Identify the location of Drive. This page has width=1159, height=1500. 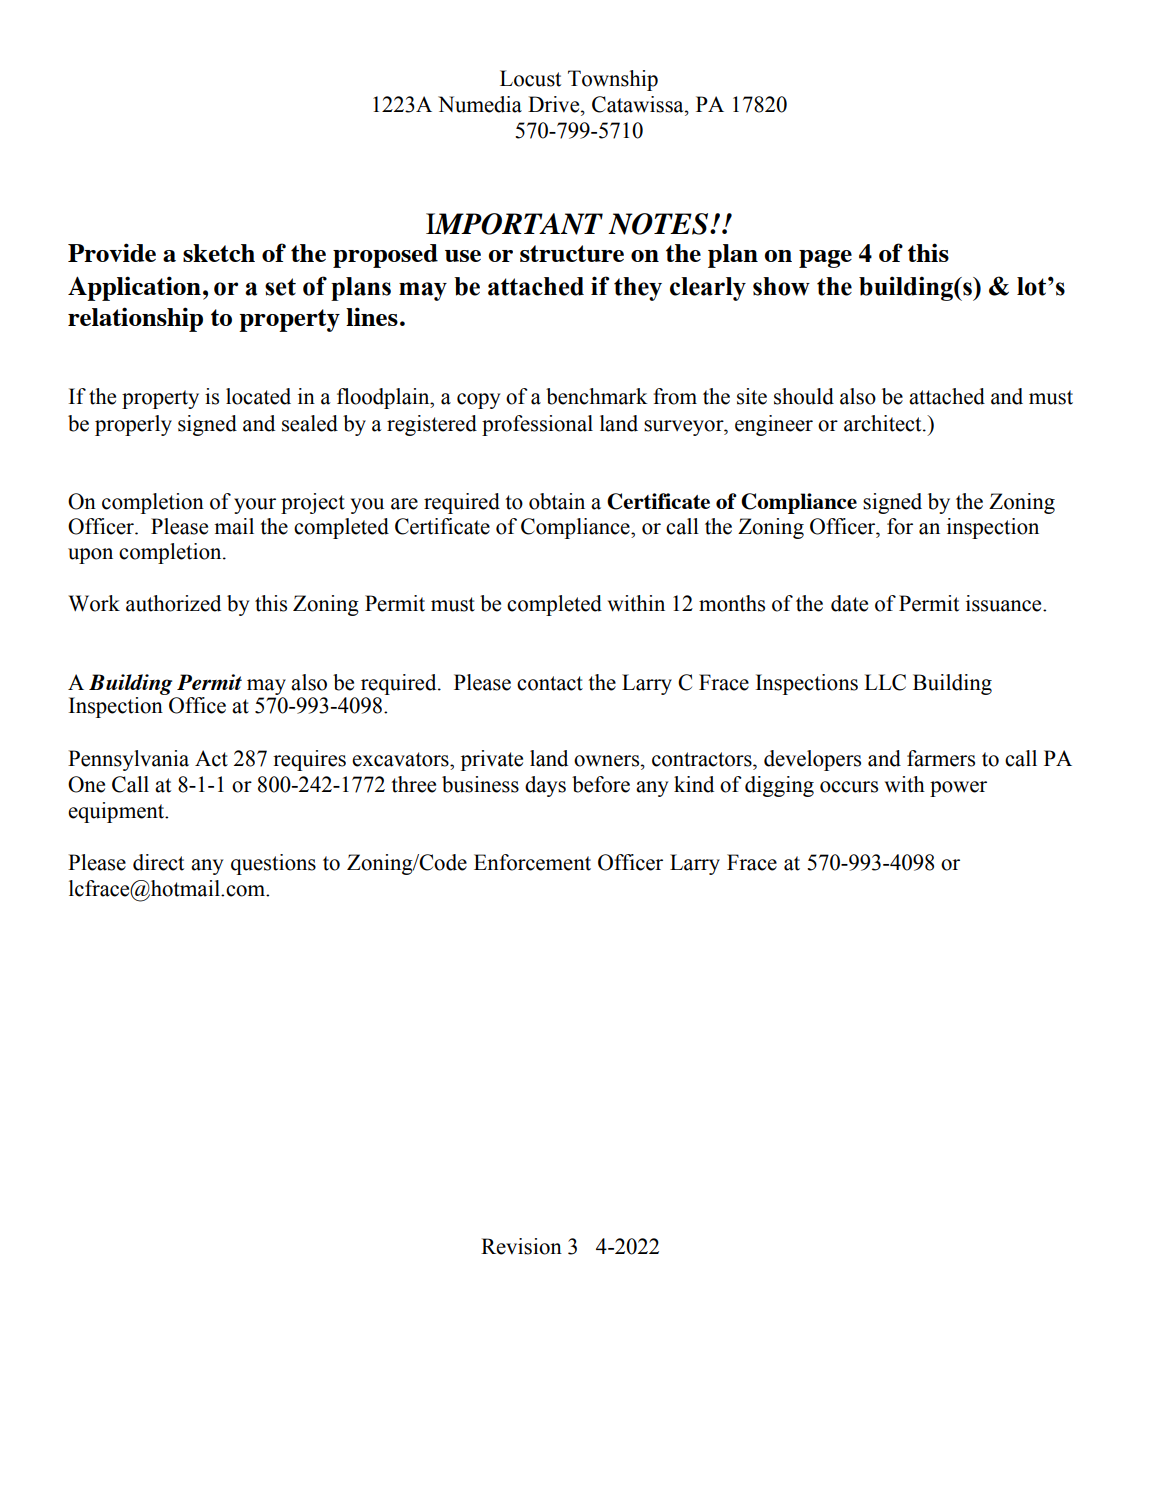
(555, 104).
